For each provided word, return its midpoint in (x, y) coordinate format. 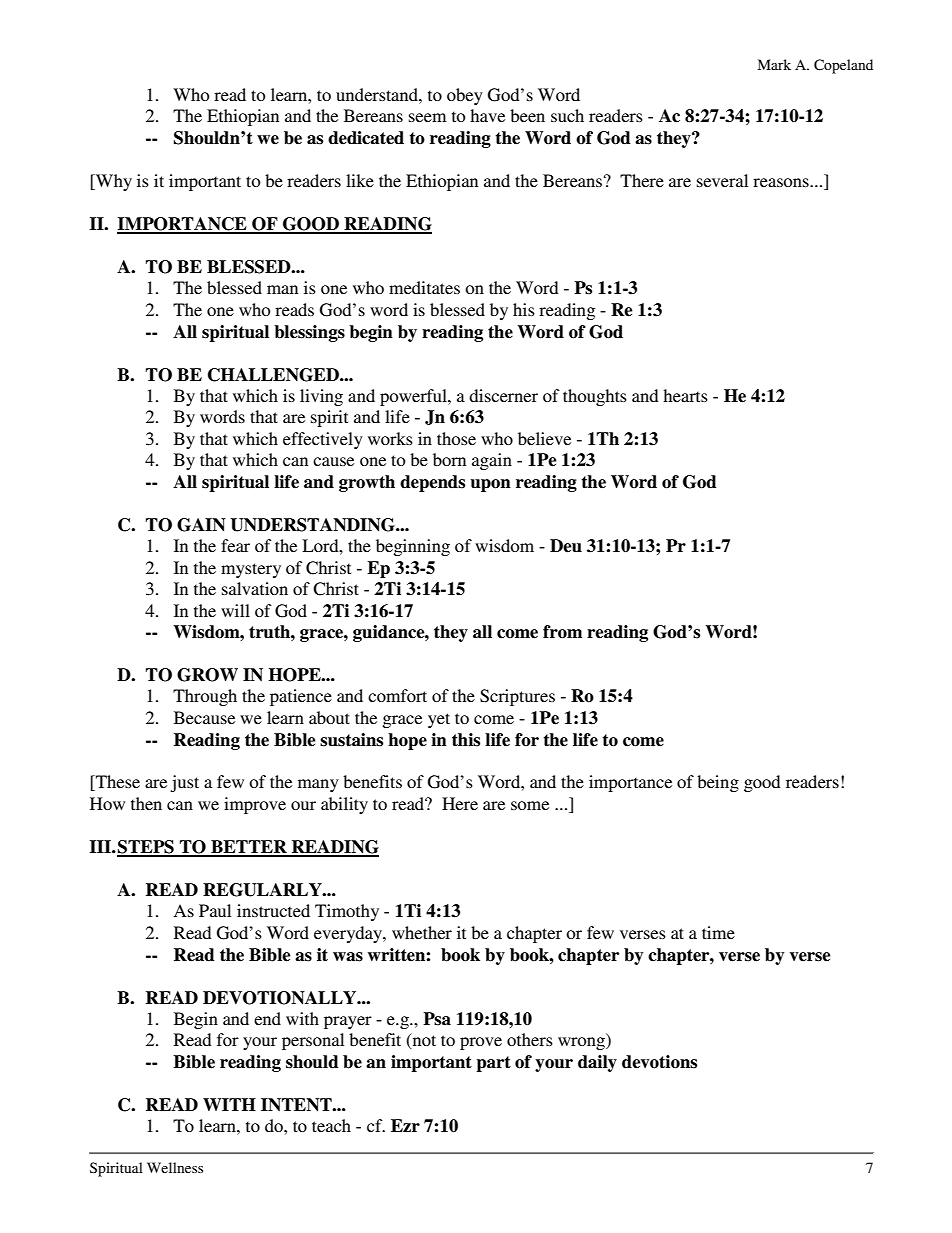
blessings (309, 333)
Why (113, 182)
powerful (414, 397)
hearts (685, 395)
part (493, 1064)
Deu (566, 546)
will (235, 610)
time (718, 932)
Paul (215, 910)
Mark (774, 64)
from (562, 632)
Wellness (175, 1167)
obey (465, 96)
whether (422, 932)
